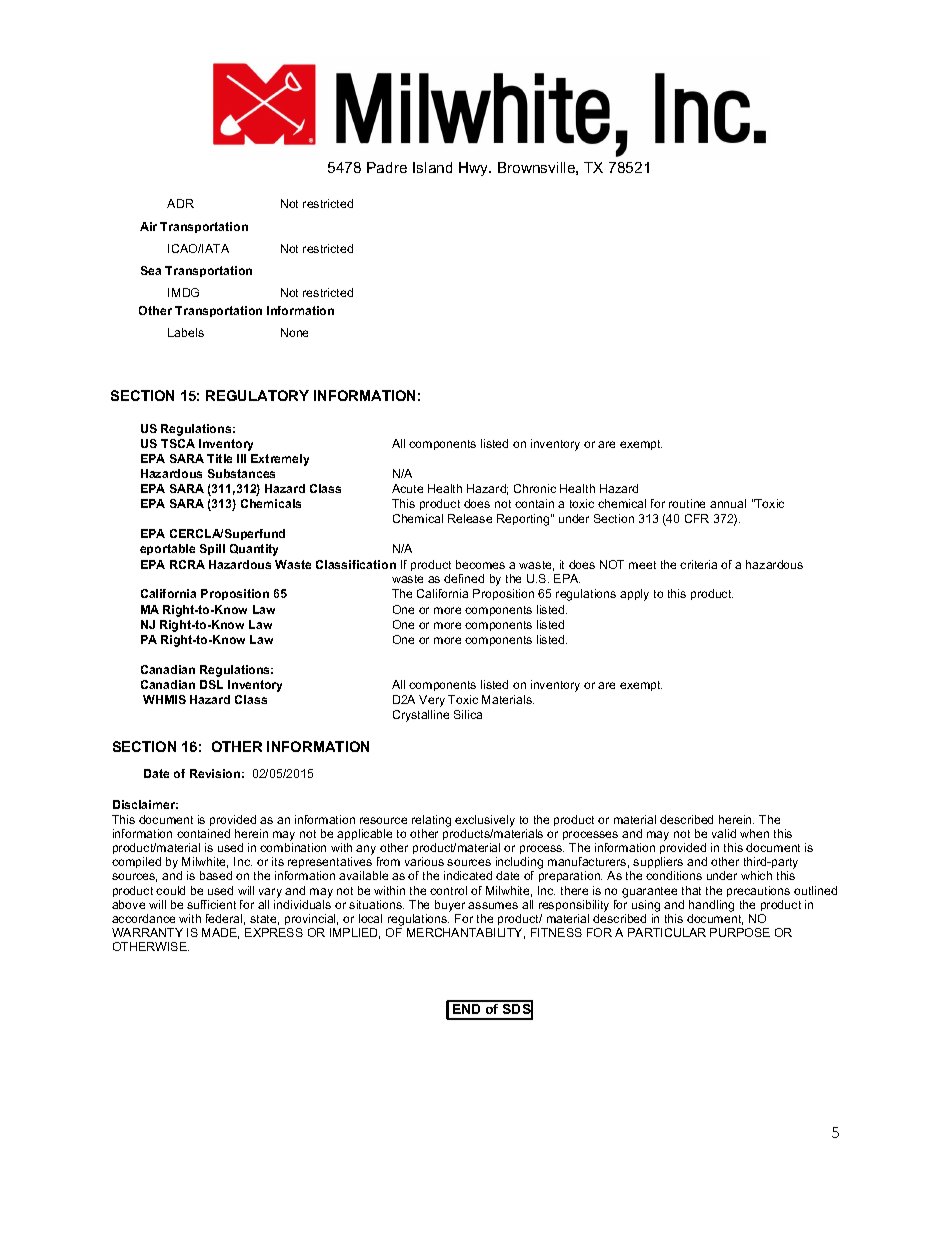 The width and height of the page is (952, 1233). I want to click on assumes, so click(493, 905).
